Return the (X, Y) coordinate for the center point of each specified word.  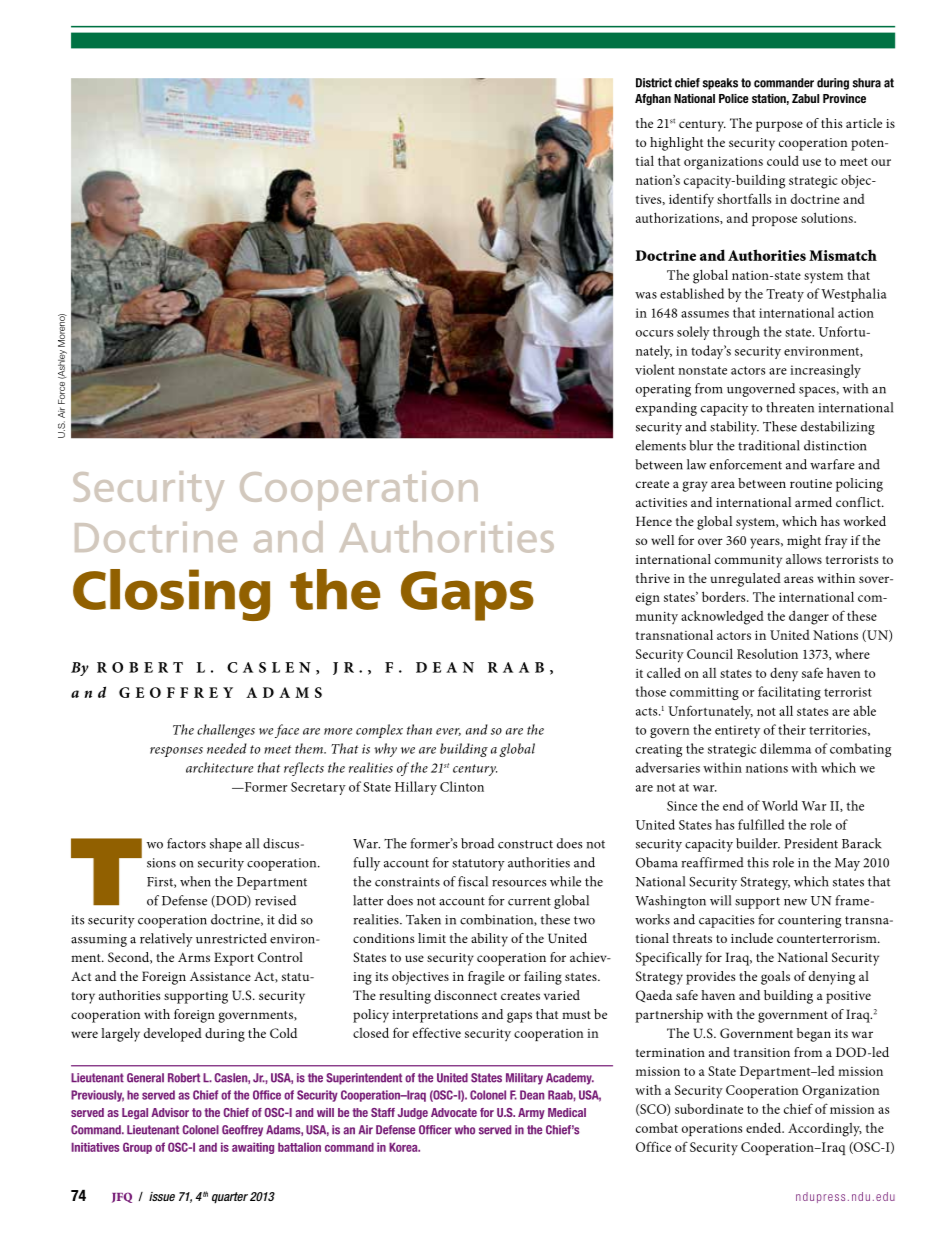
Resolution (767, 654)
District (654, 83)
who (465, 1130)
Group (137, 1148)
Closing (171, 595)
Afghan (653, 100)
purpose (779, 126)
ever (448, 732)
